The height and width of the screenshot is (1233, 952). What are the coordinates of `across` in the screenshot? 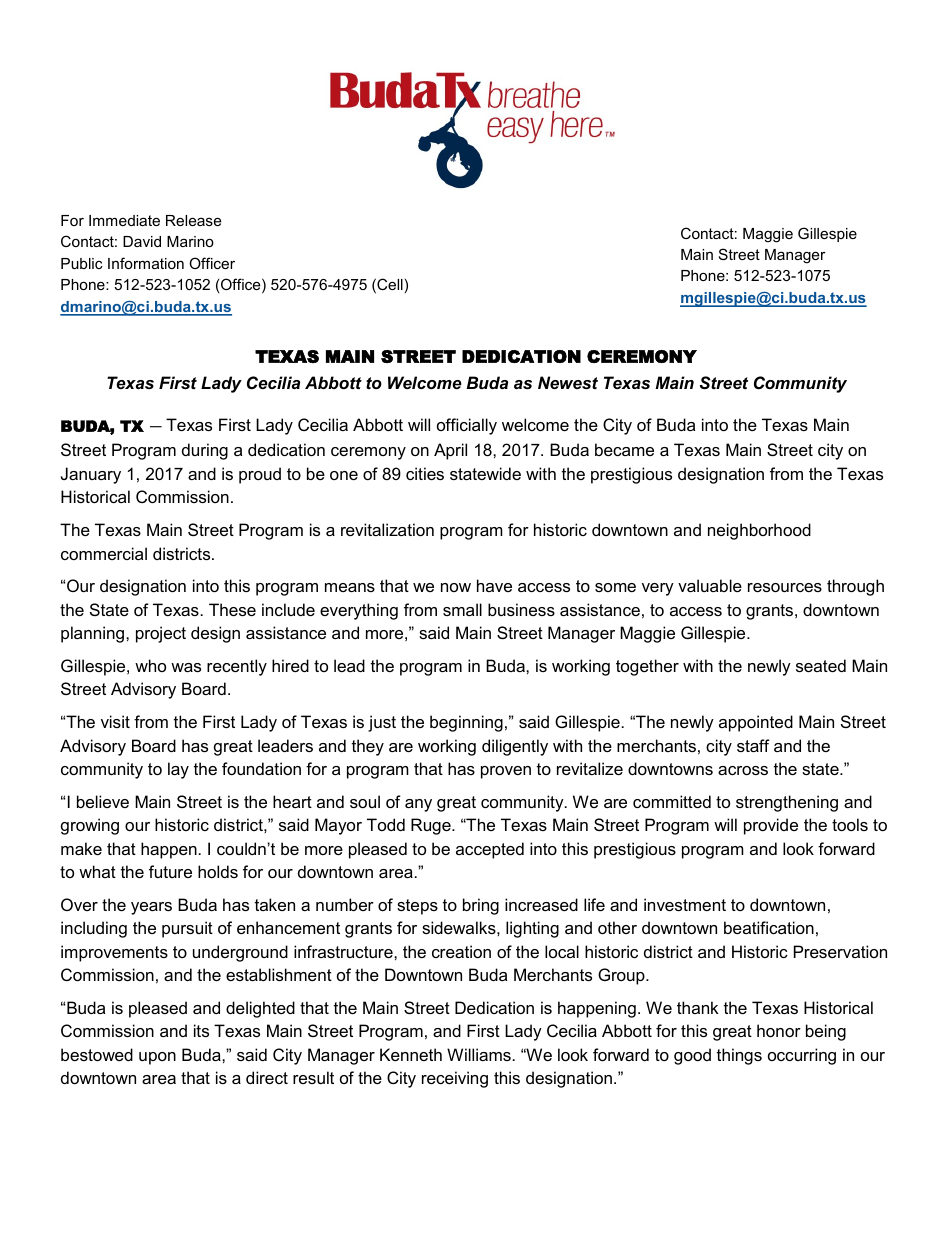 It's located at (743, 770).
